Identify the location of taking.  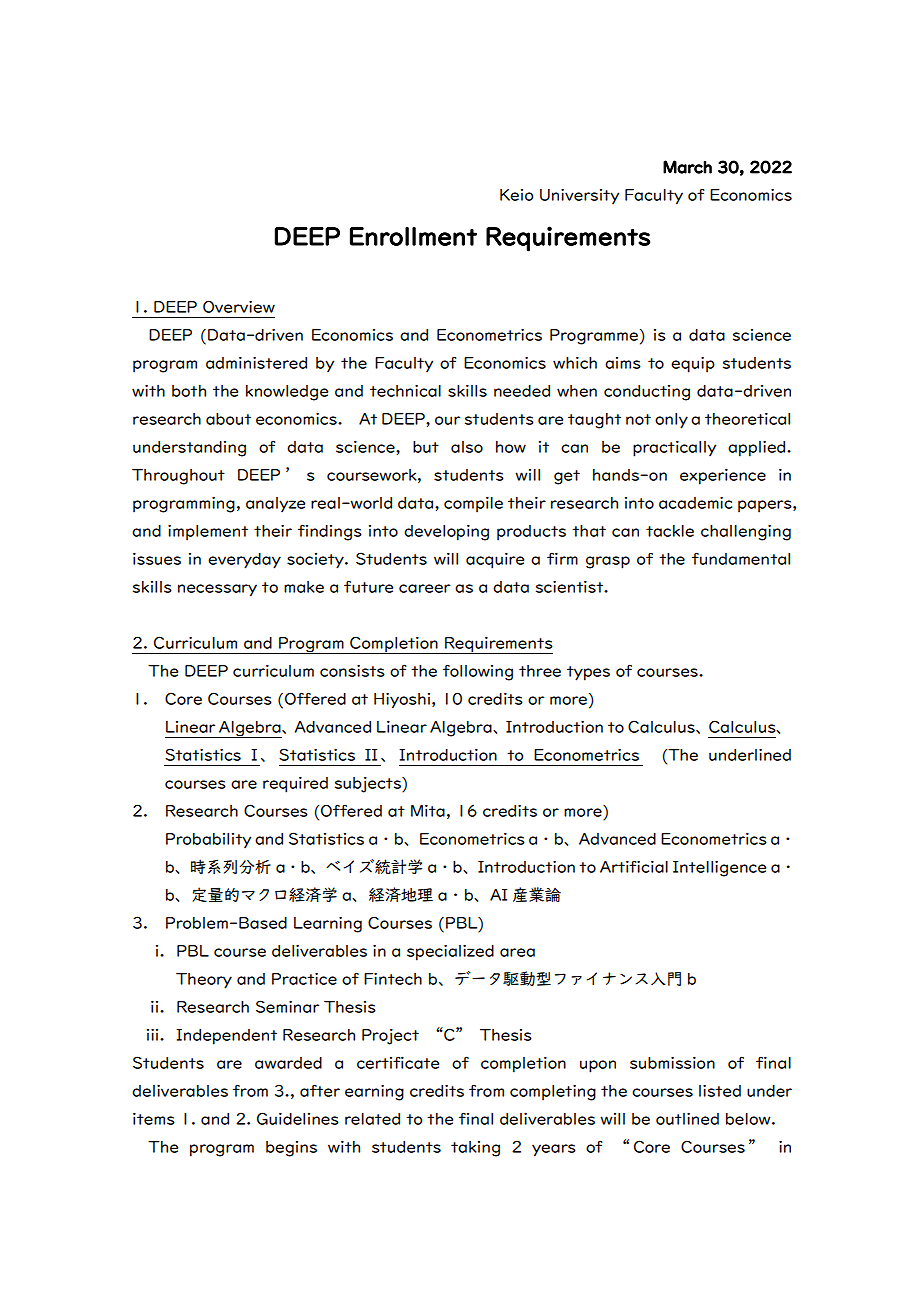
(475, 1149).
